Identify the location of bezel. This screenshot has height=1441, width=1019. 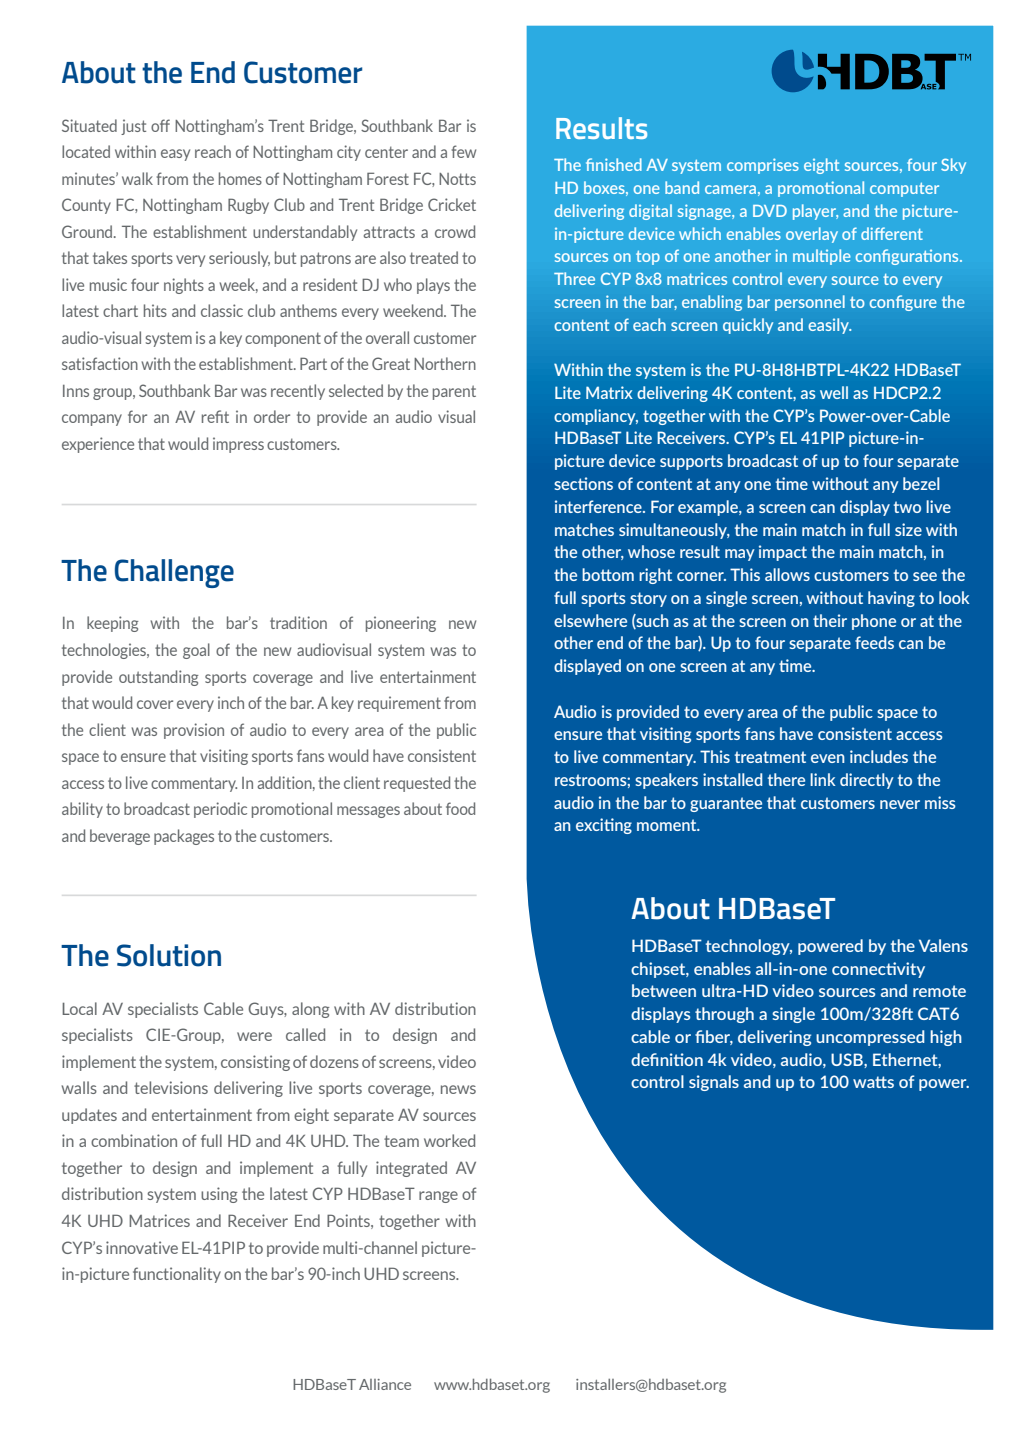
(921, 483).
